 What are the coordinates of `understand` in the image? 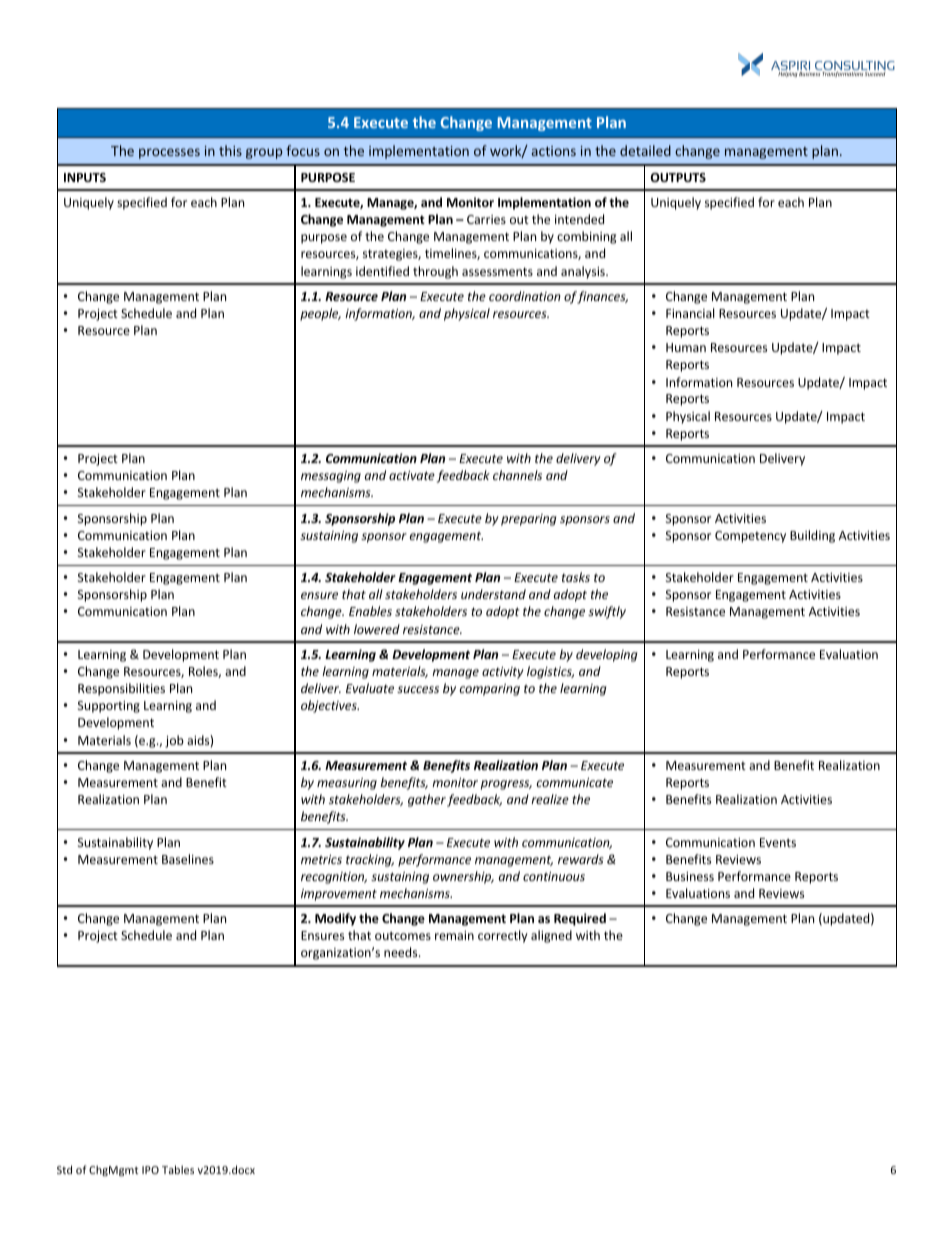 It's located at (493, 594).
